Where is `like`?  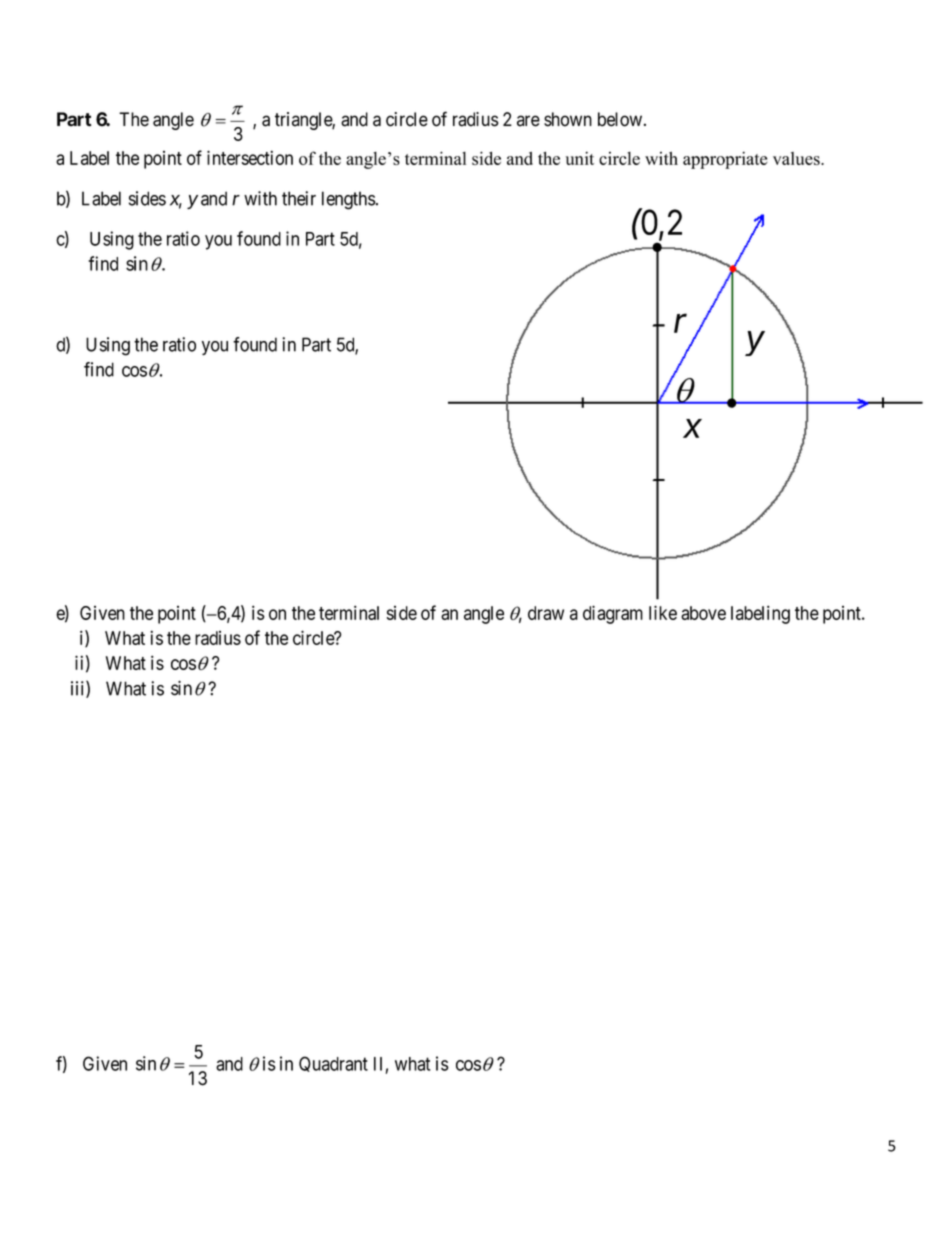 like is located at coordinates (663, 612).
